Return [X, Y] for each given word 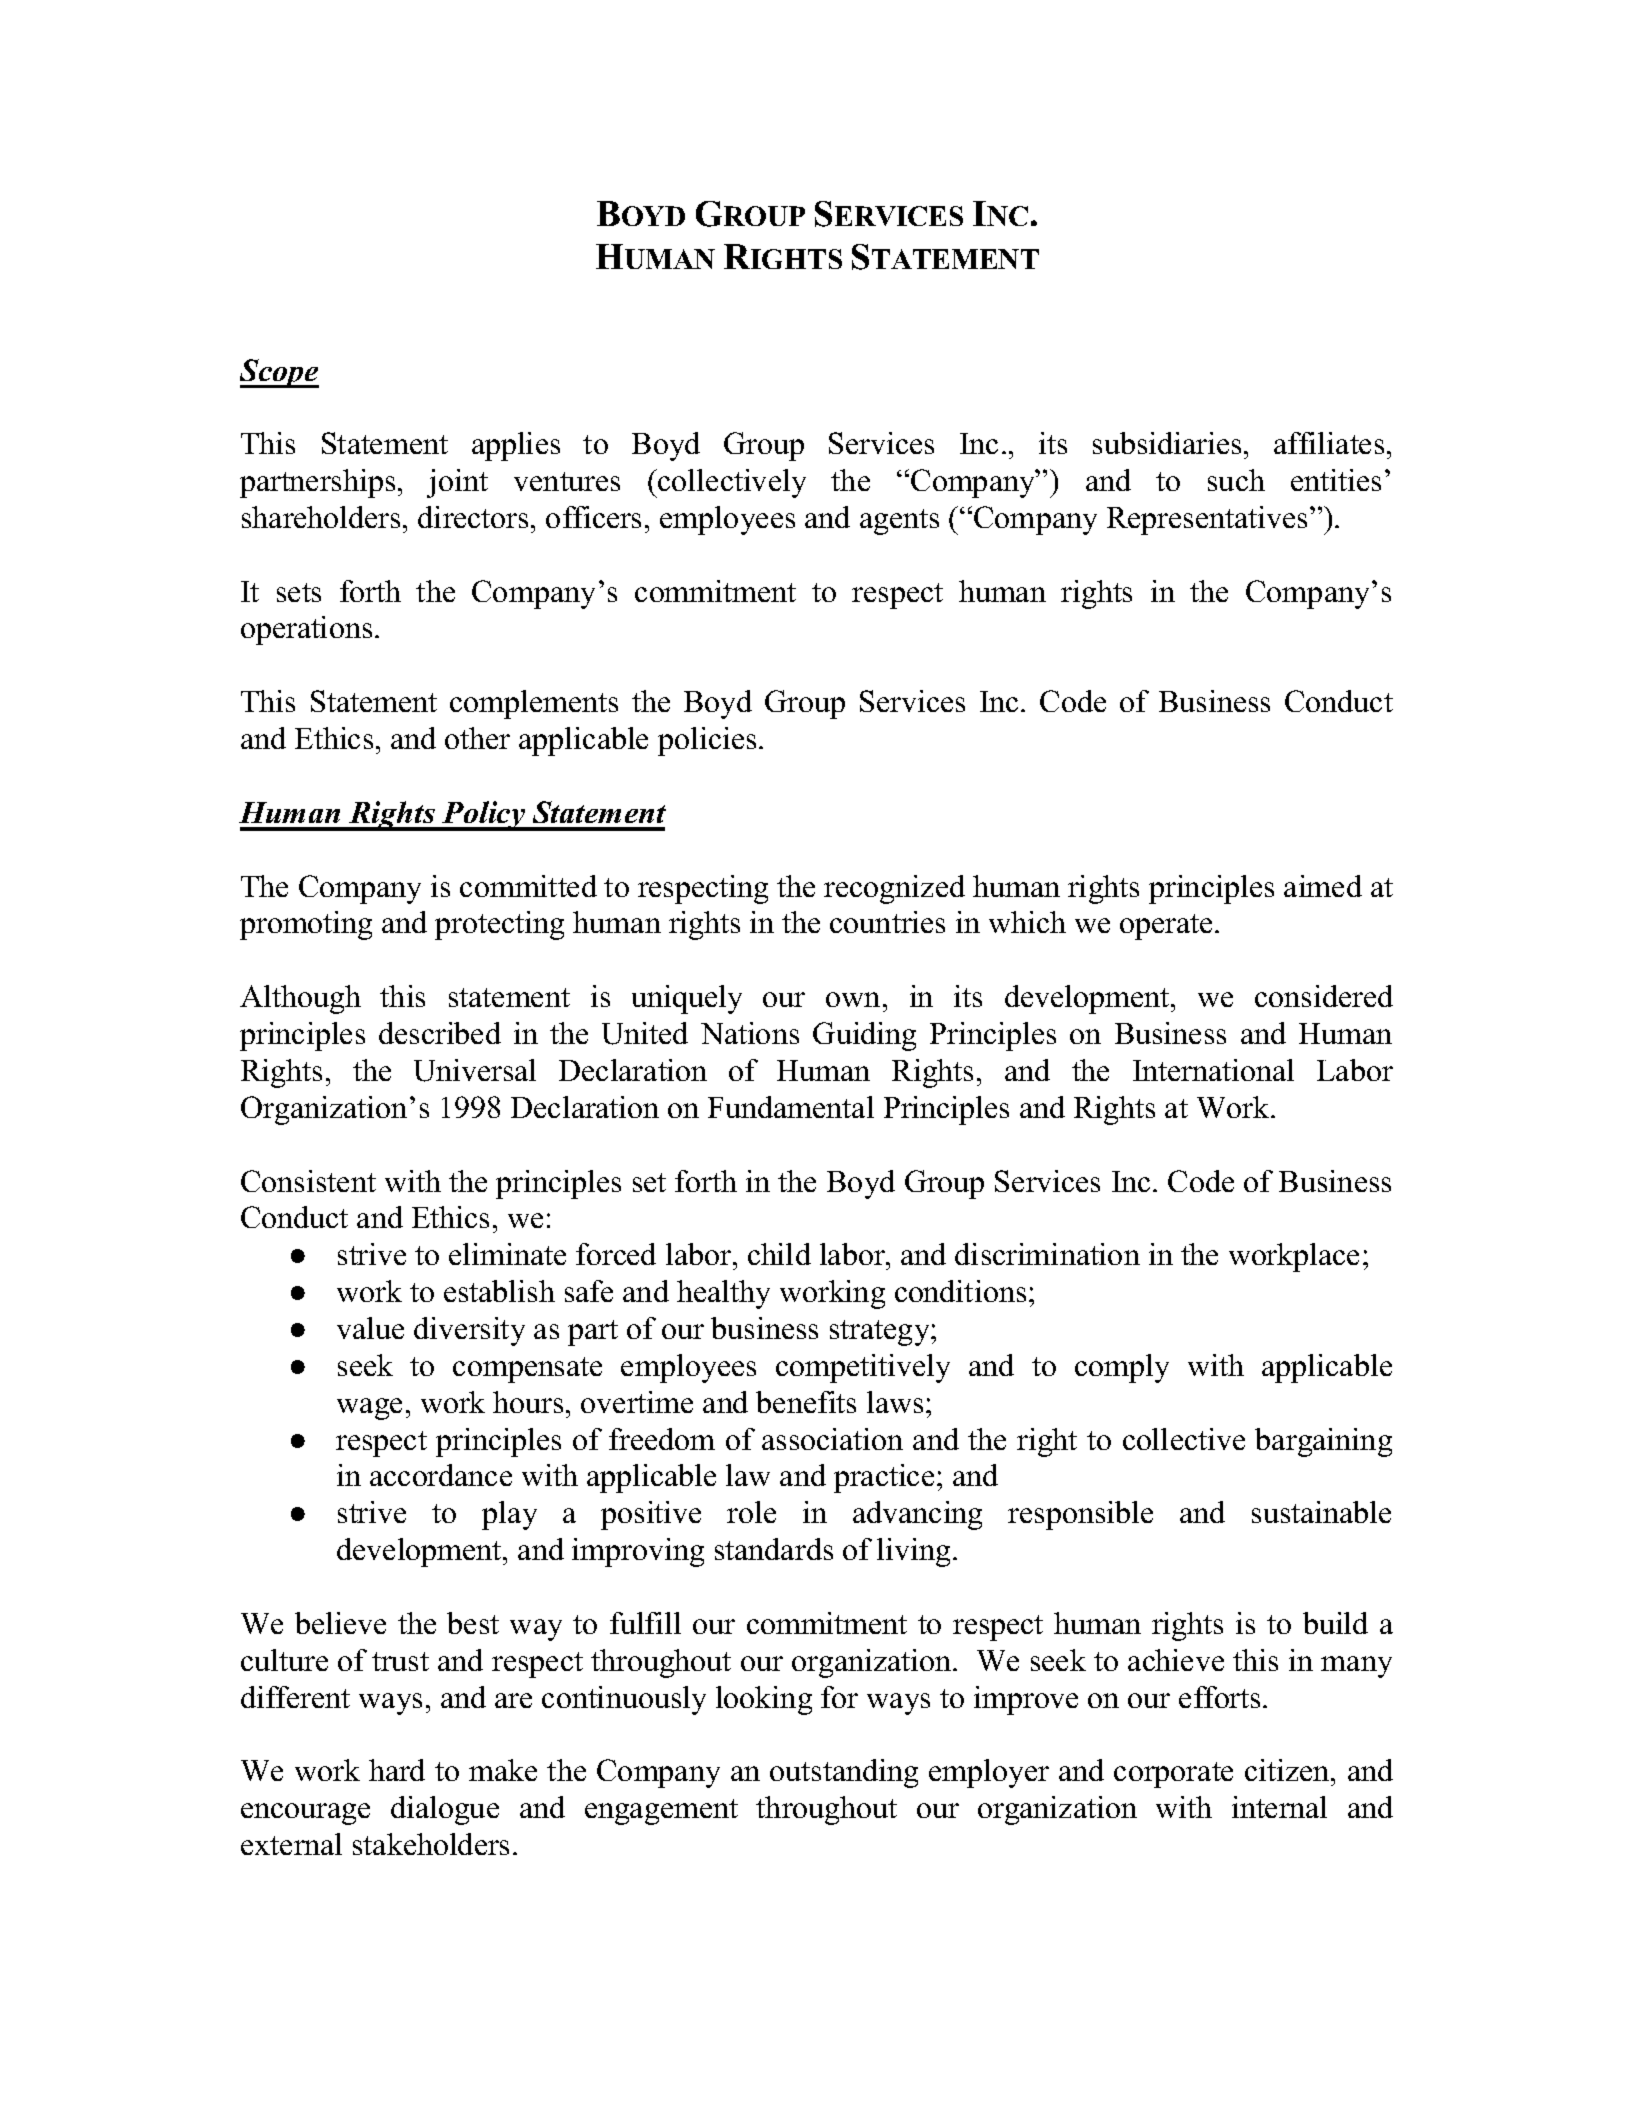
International [1213, 1070]
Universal [475, 1070]
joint [457, 483]
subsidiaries [1167, 443]
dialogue [445, 1810]
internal [1279, 1807]
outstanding [844, 1773]
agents [899, 522]
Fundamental [791, 1107]
